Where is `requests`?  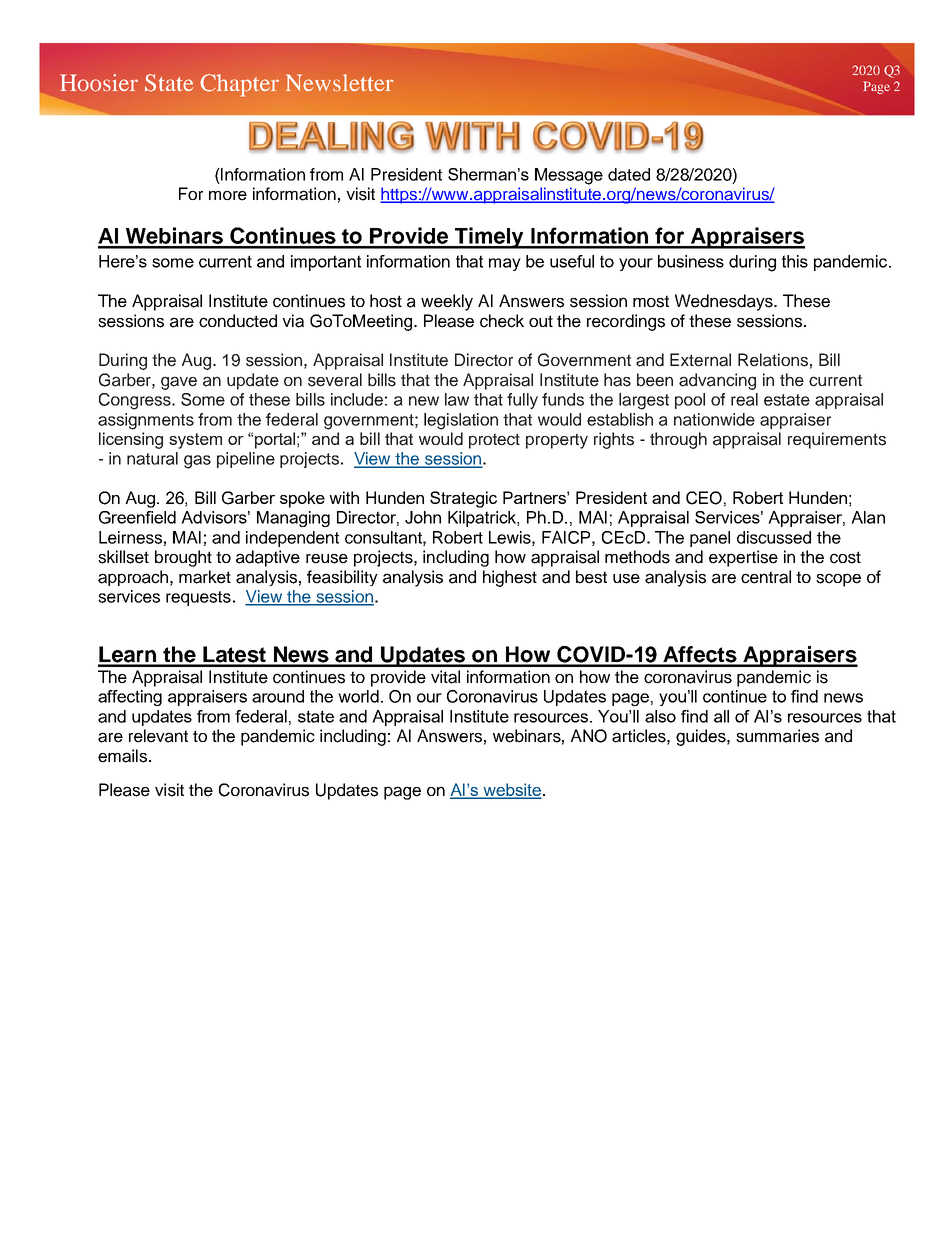 requests is located at coordinates (198, 598).
